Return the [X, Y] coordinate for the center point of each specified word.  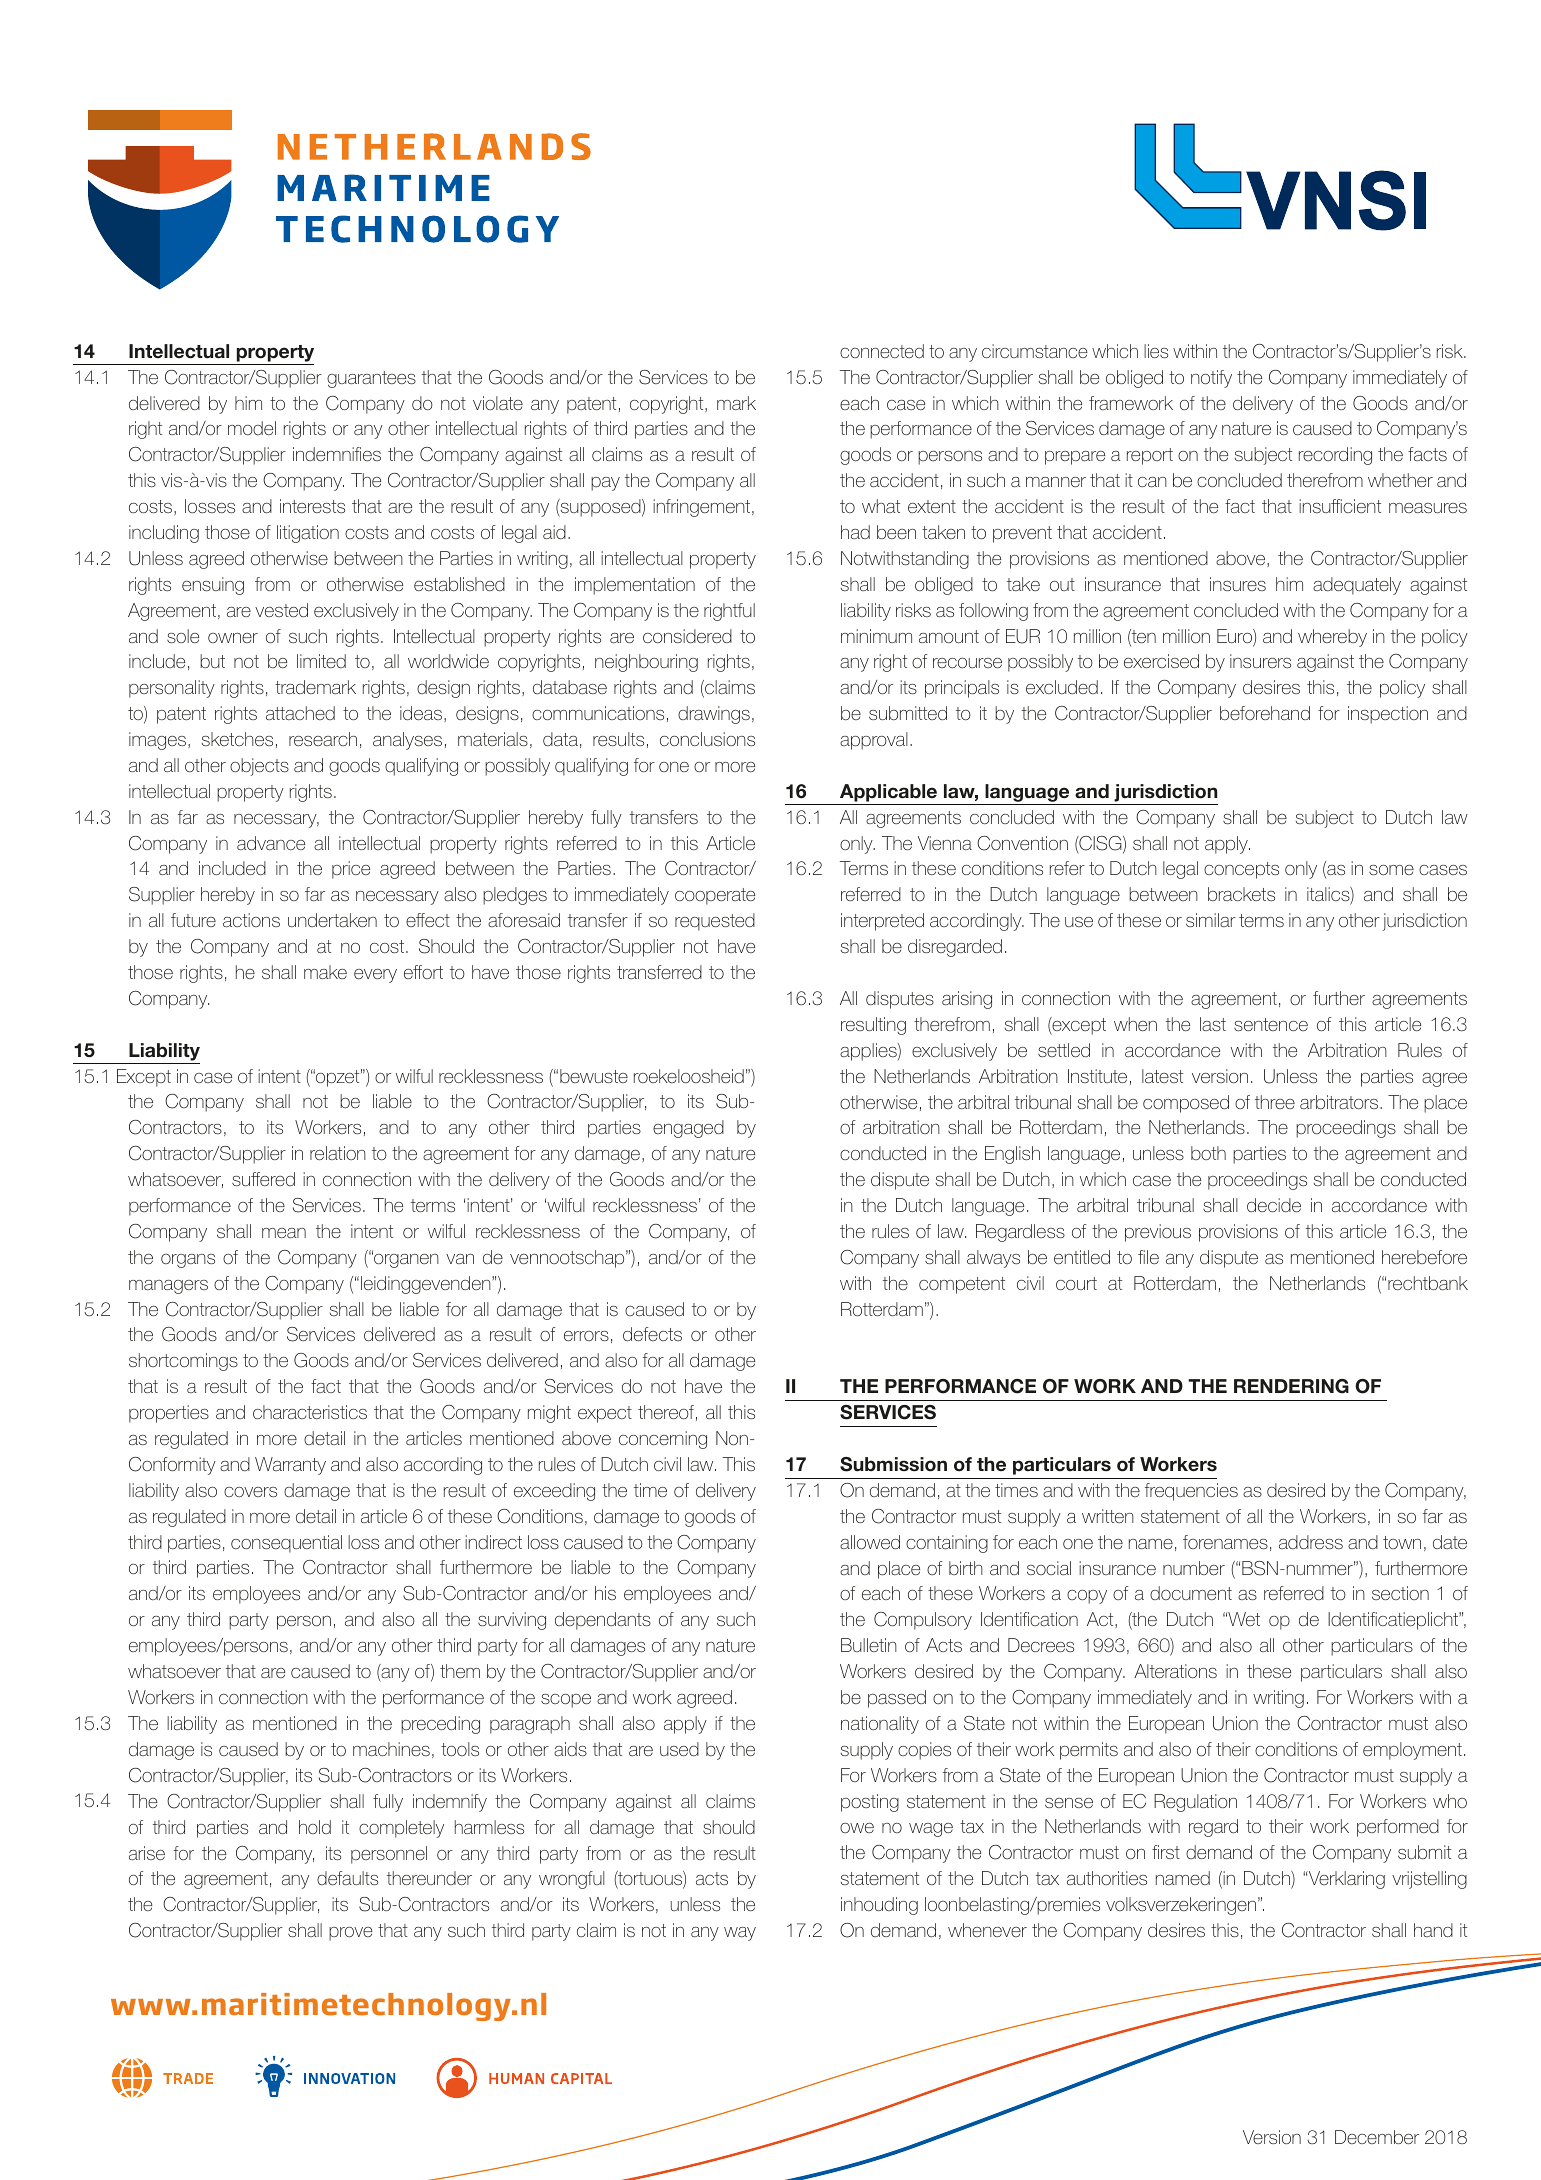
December [1377, 2137]
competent [962, 1285]
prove [351, 1934]
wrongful [571, 1880]
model [252, 428]
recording [1335, 456]
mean [284, 1233]
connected [882, 351]
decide [1274, 1205]
